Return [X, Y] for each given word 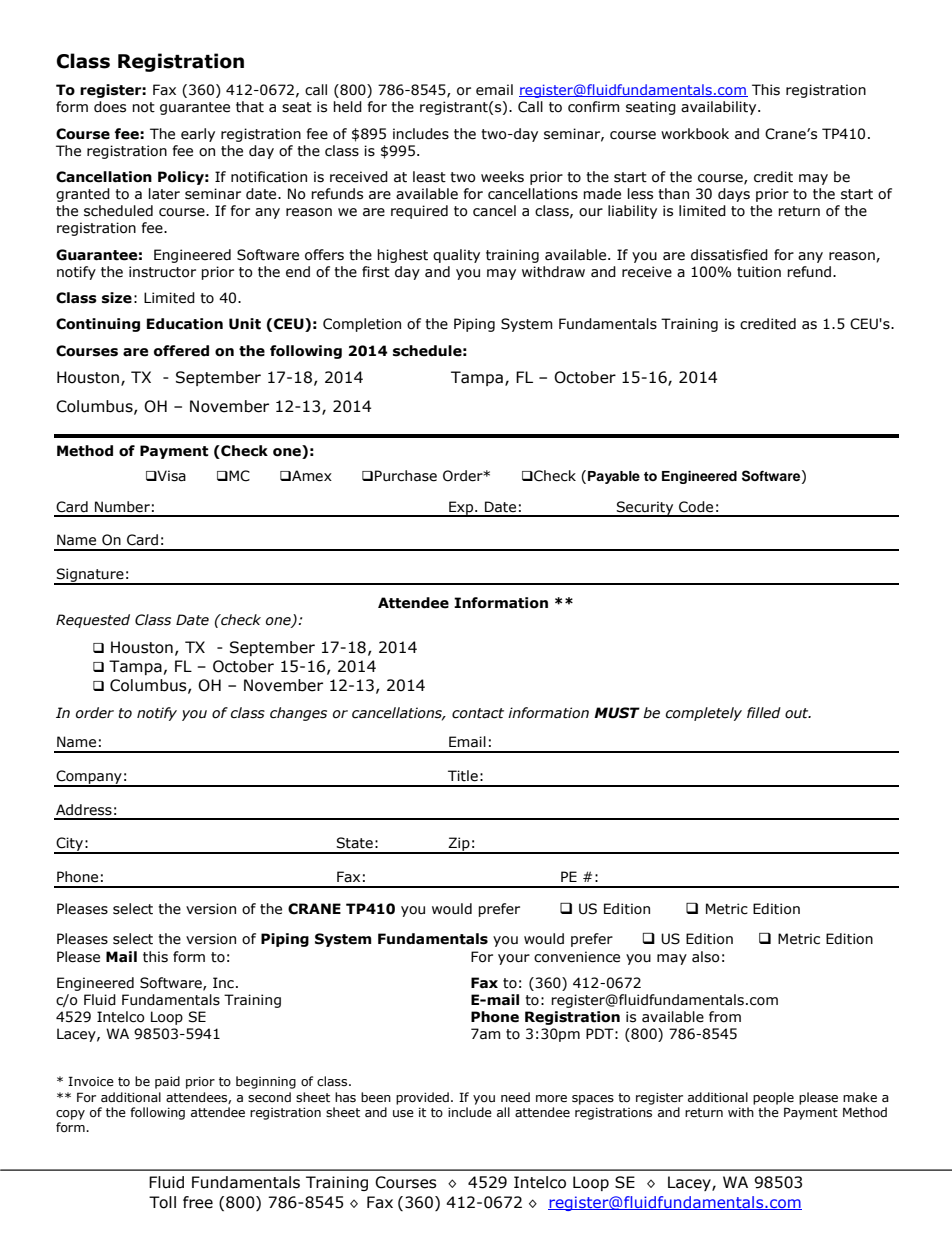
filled [764, 713]
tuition [759, 272]
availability [720, 108]
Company [89, 778]
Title [463, 776]
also [706, 957]
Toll [162, 1202]
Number [122, 507]
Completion [362, 325]
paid [167, 1082]
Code [696, 507]
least [429, 177]
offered [181, 351]
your [514, 959]
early [198, 135]
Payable [614, 477]
